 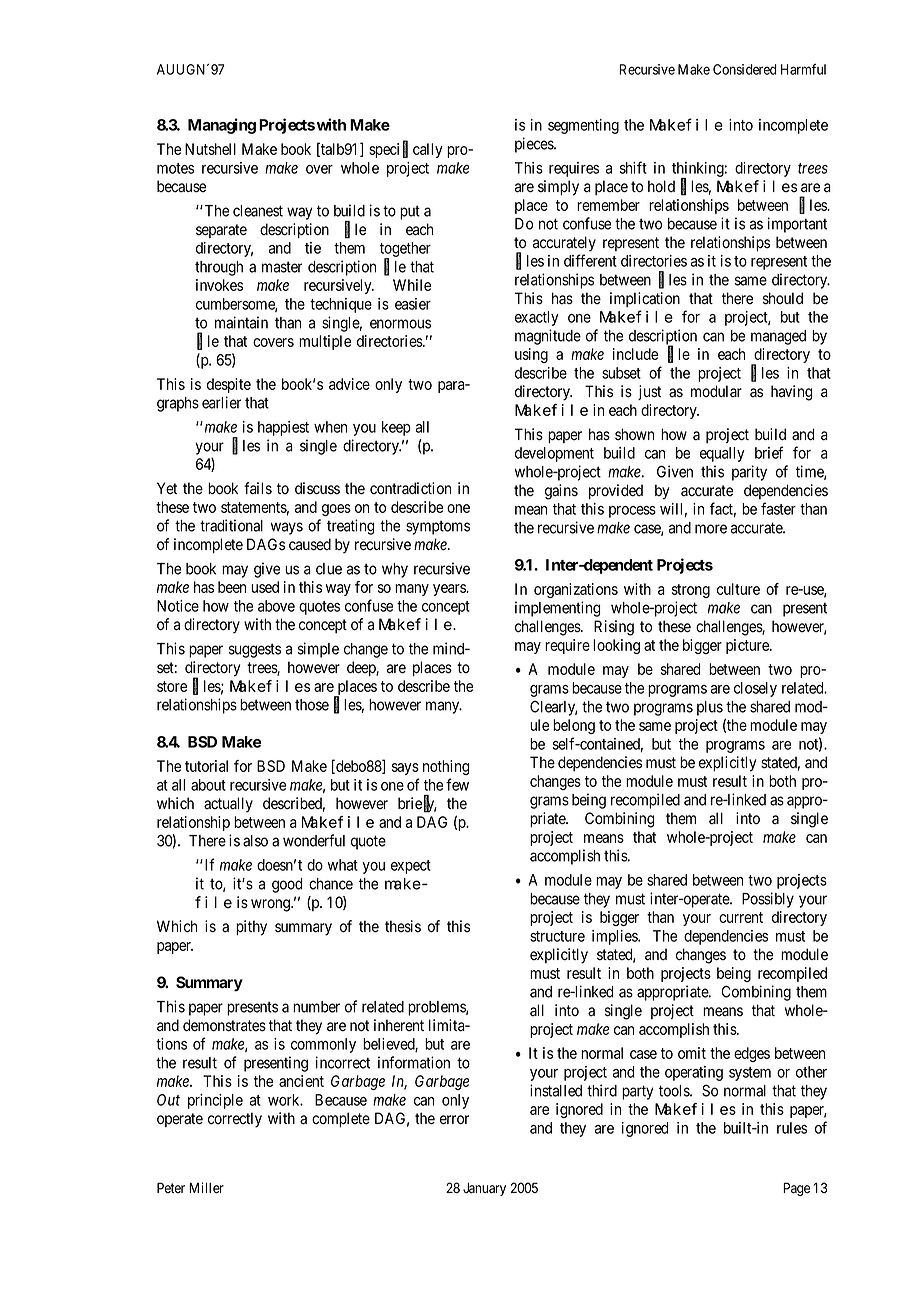 I want to click on correctly, so click(x=235, y=1120).
